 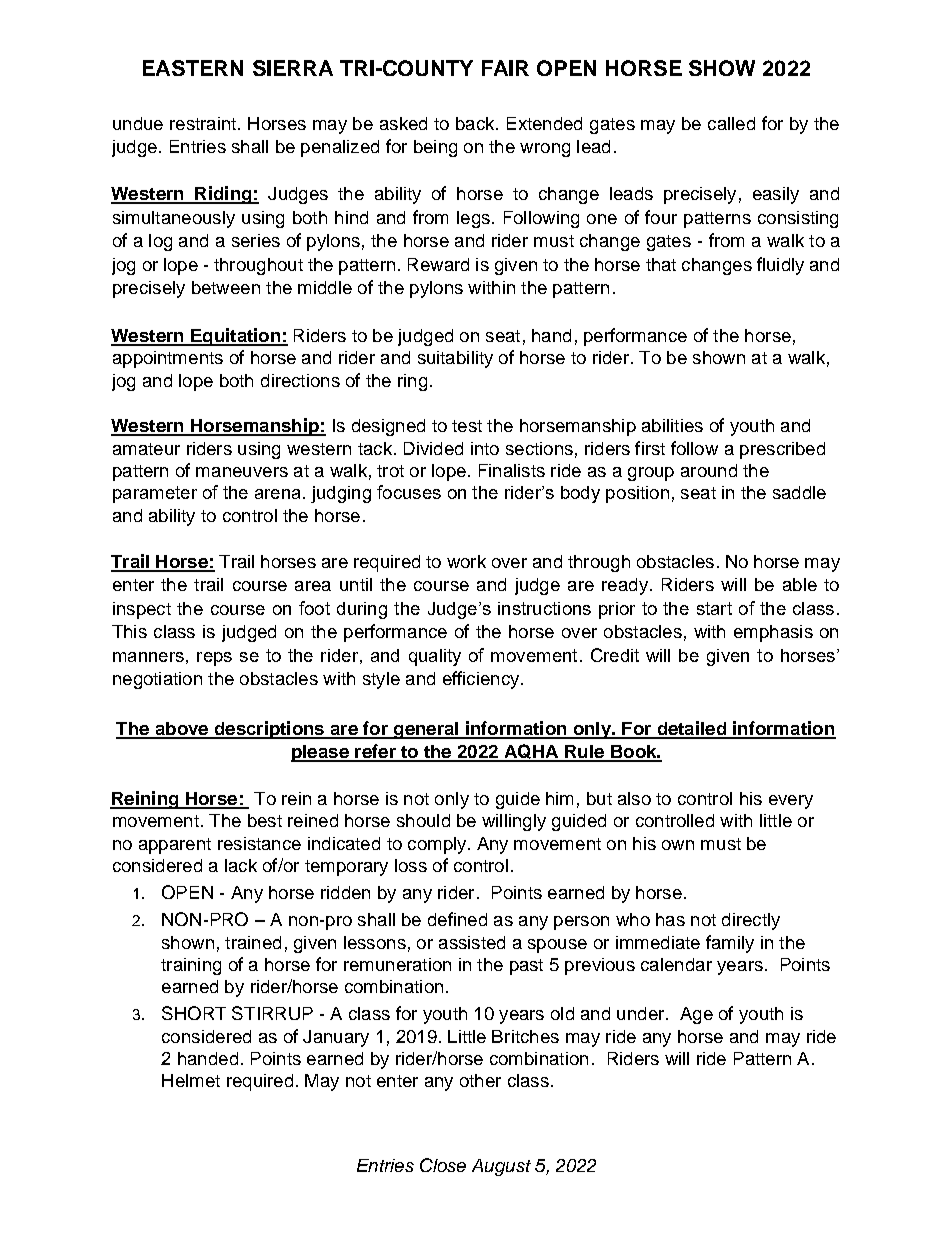 What do you see at coordinates (204, 123) in the document?
I see `restraint` at bounding box center [204, 123].
